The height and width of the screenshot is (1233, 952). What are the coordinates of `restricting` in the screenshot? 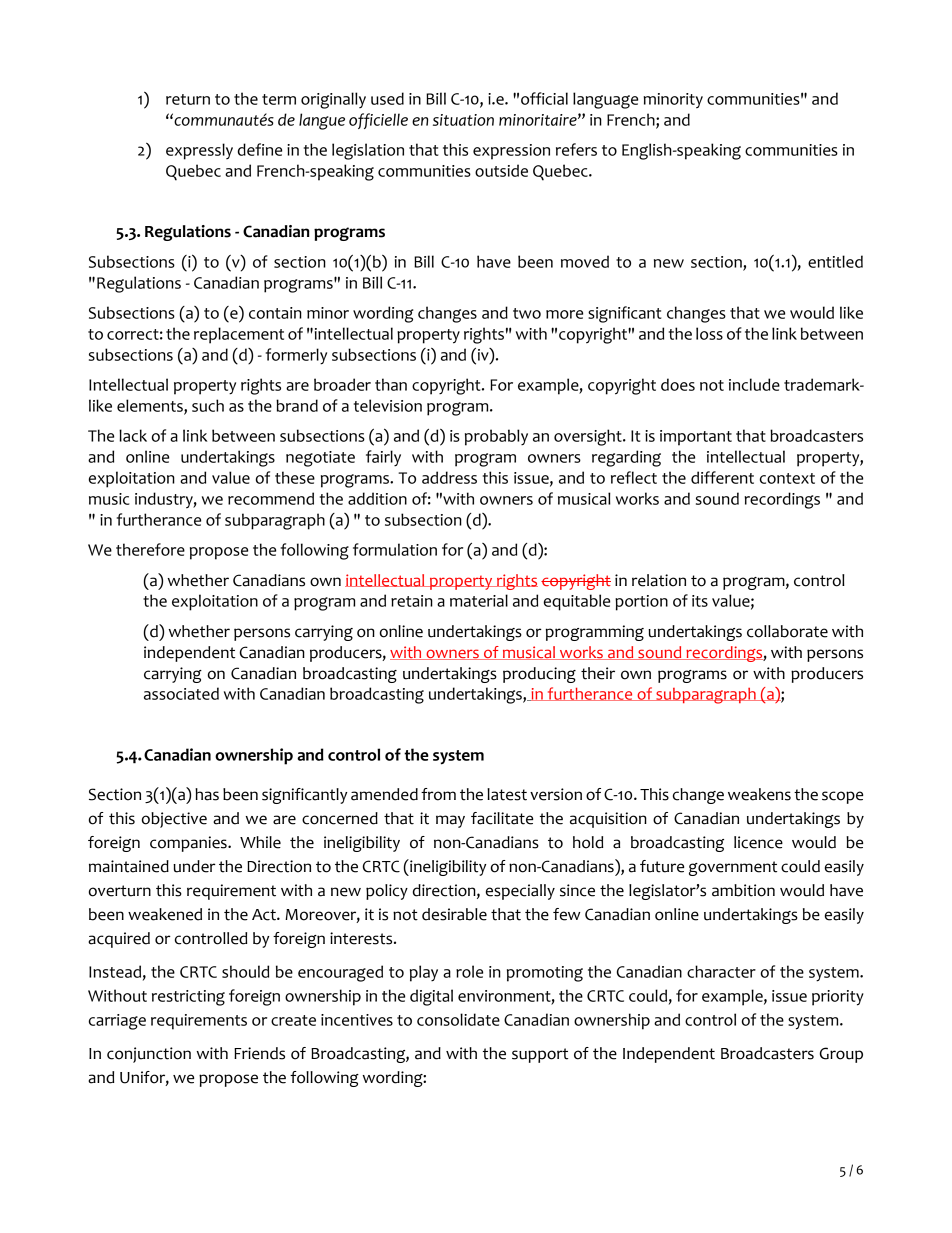 It's located at (188, 998).
